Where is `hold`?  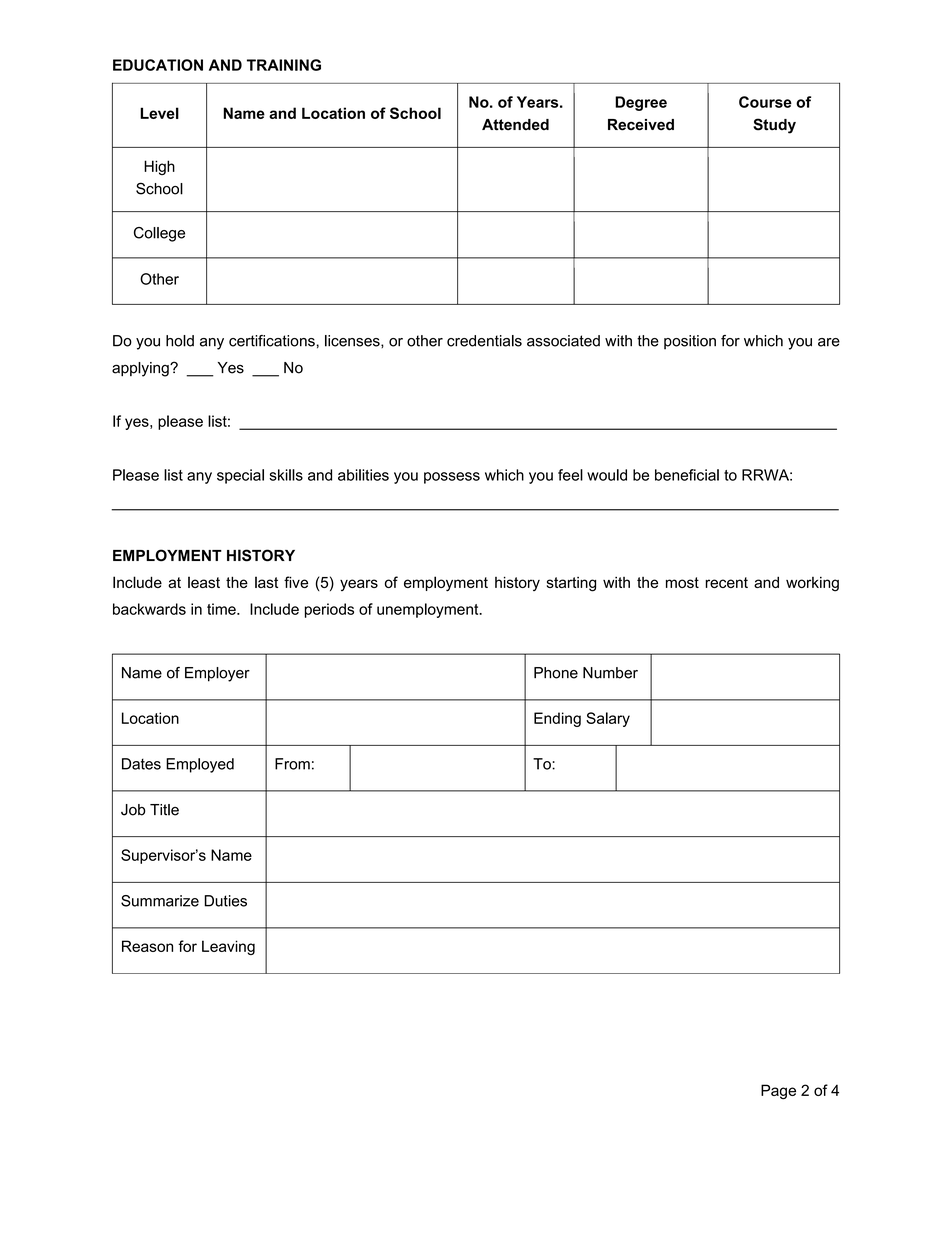 hold is located at coordinates (180, 341).
